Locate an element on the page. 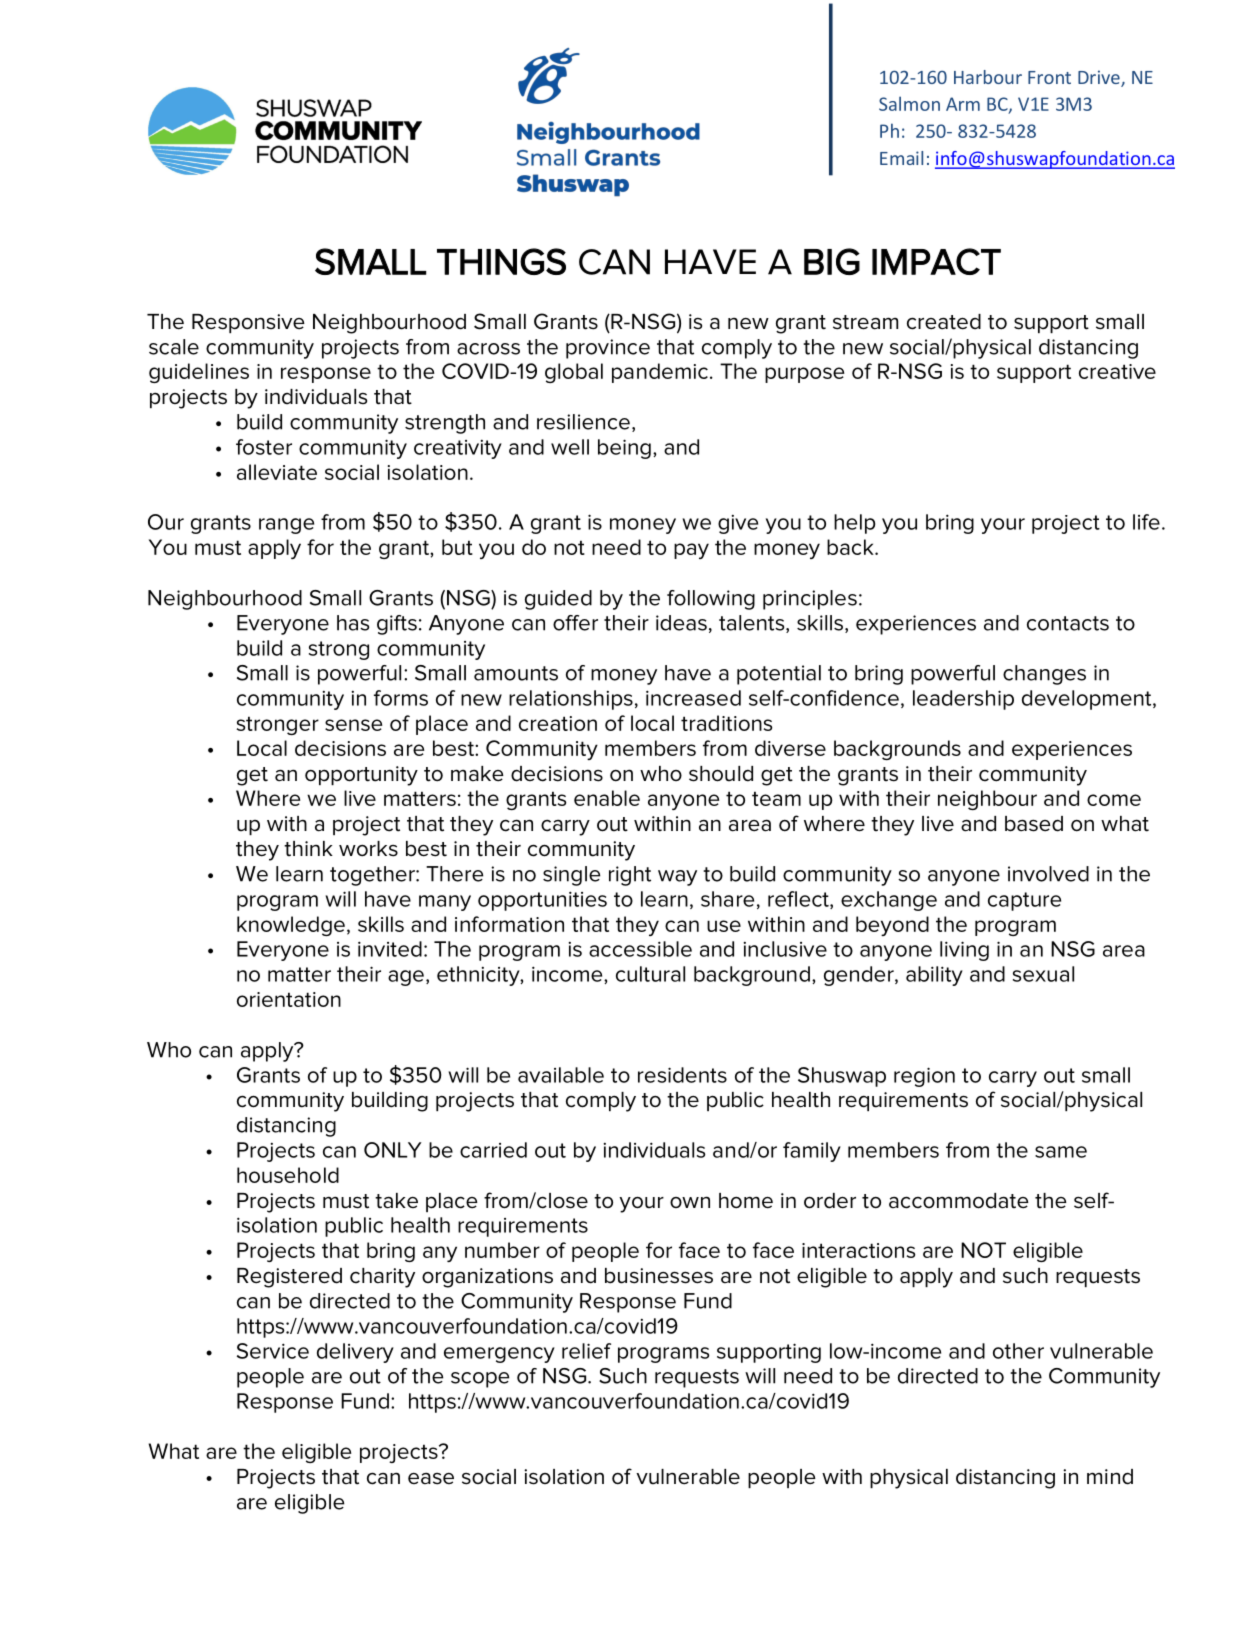 The height and width of the image is (1630, 1260). Front is located at coordinates (1049, 77).
